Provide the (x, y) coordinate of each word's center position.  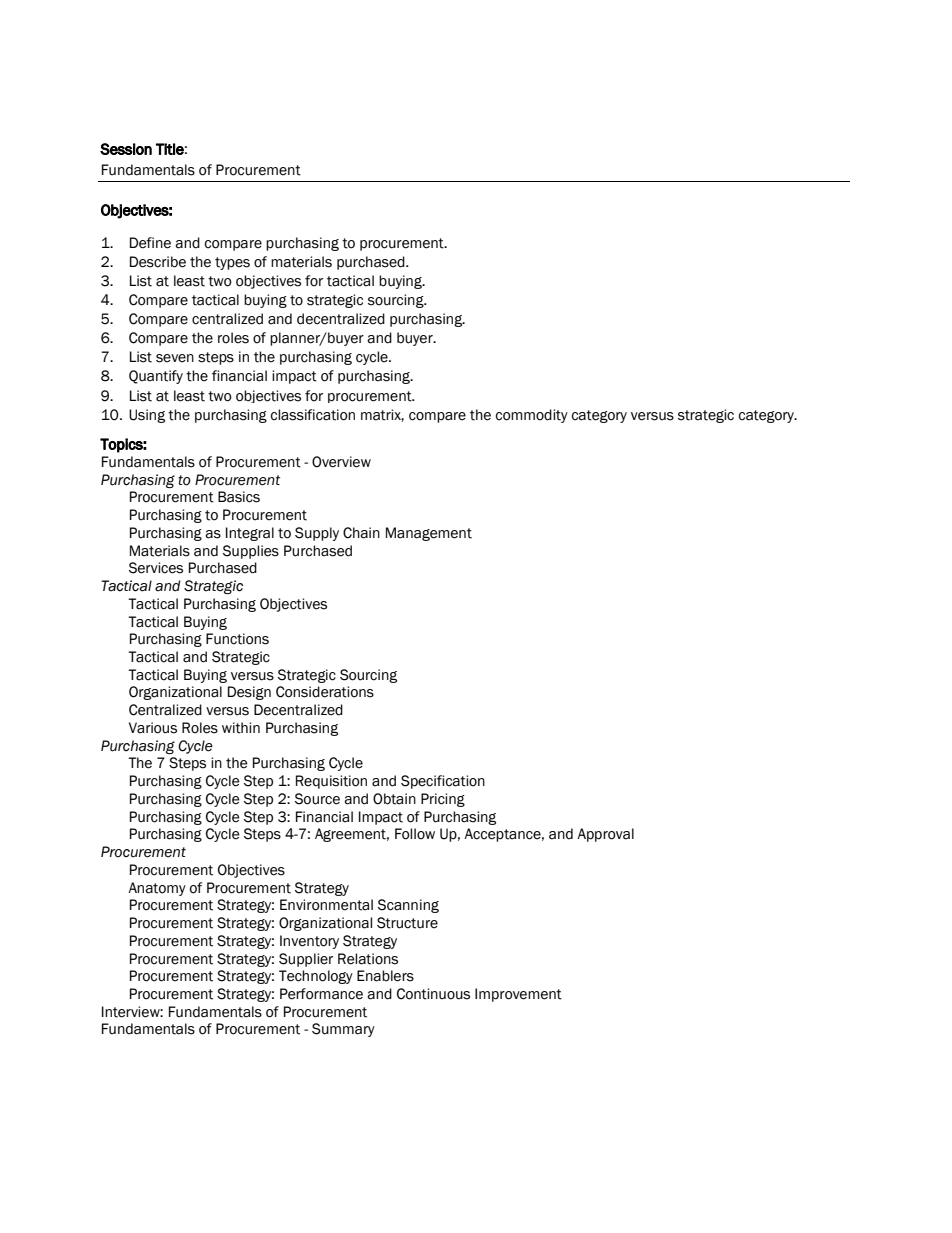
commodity (532, 416)
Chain (361, 533)
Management (429, 534)
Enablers (385, 976)
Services (156, 568)
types (232, 263)
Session (126, 149)
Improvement (518, 995)
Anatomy (157, 889)
